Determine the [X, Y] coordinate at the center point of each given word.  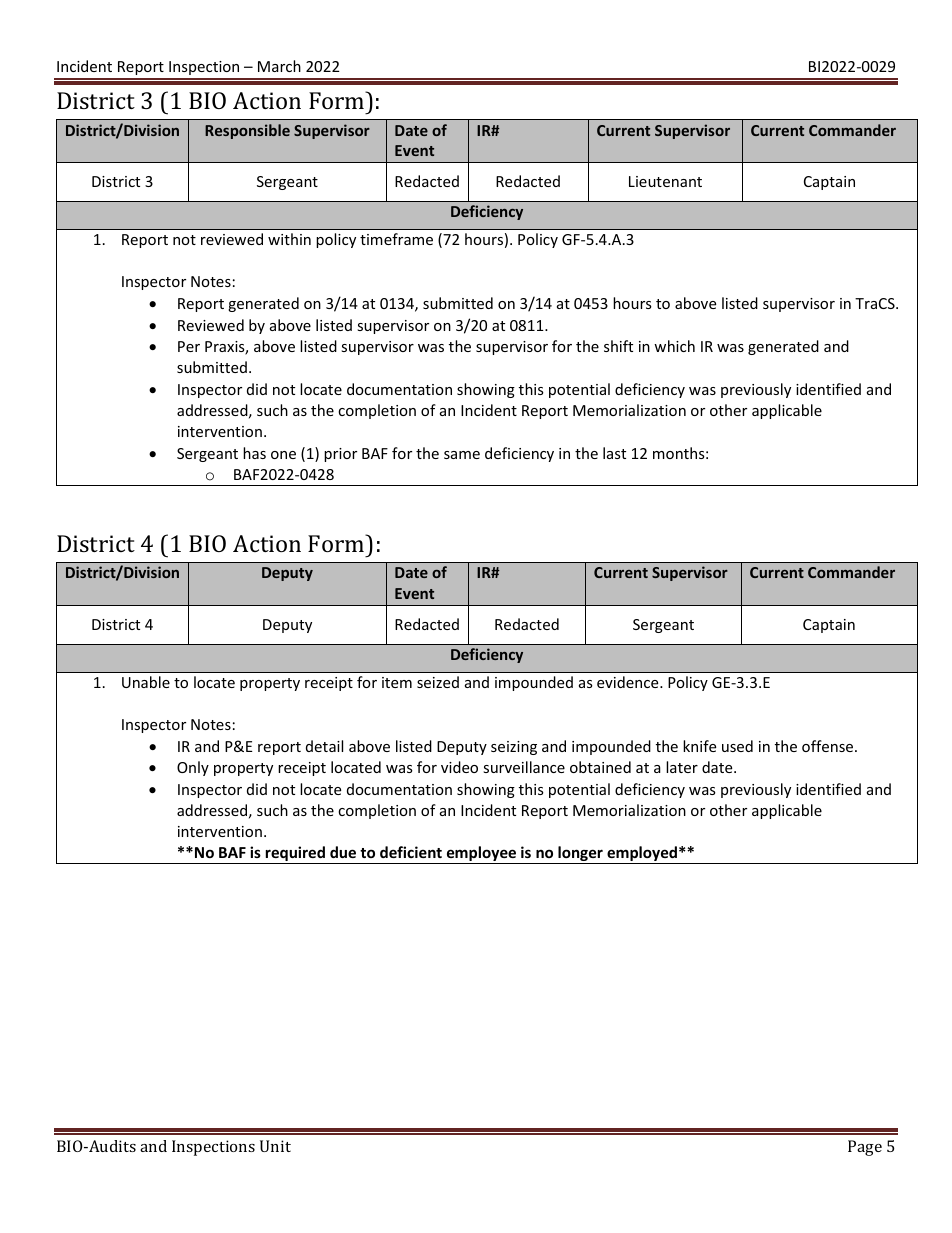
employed [642, 855]
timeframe [396, 239]
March [279, 66]
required [295, 855]
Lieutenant [665, 181]
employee [481, 855]
